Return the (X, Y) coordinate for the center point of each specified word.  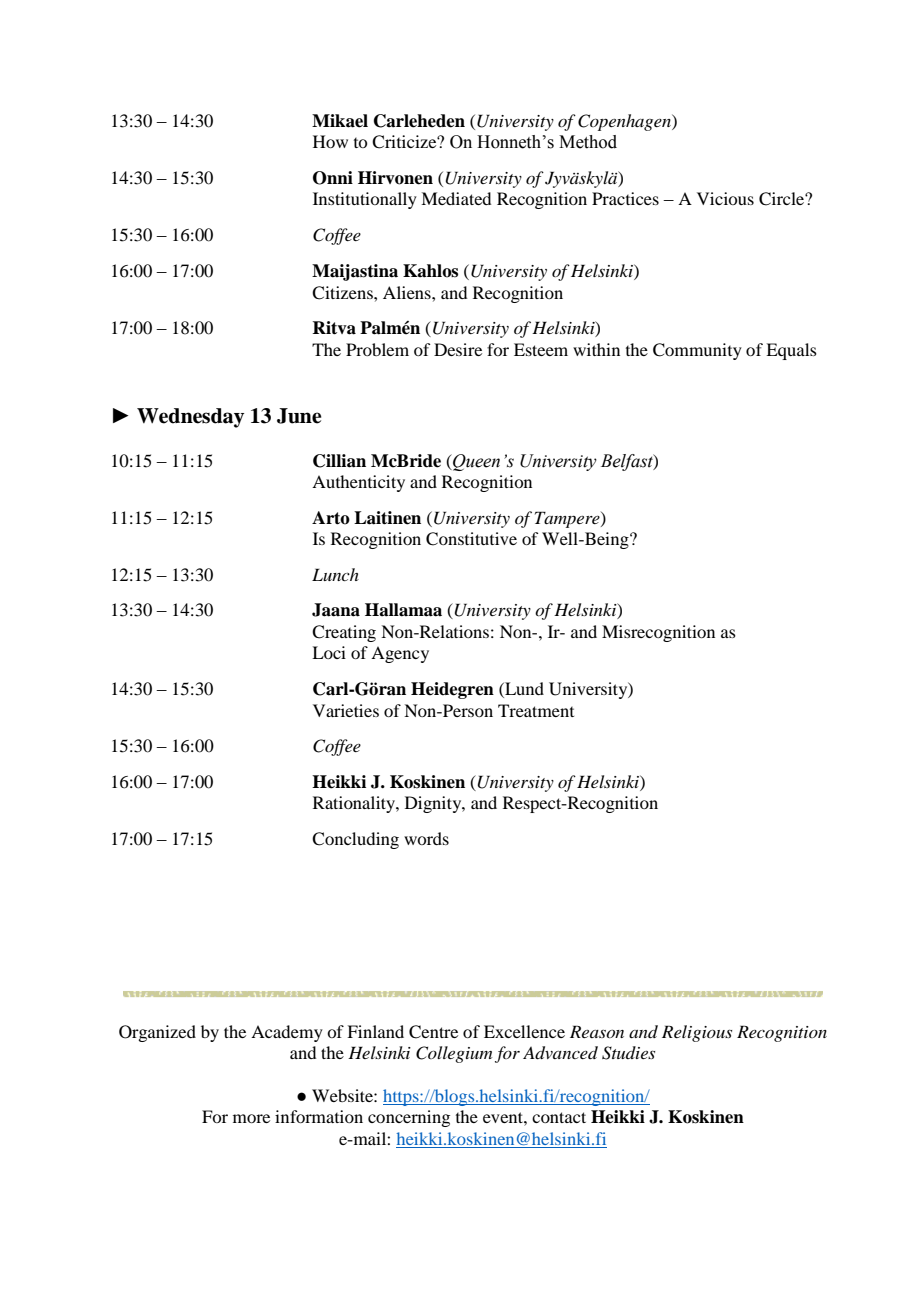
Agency (400, 654)
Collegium (454, 1054)
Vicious (725, 198)
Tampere (568, 519)
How (330, 141)
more (251, 1118)
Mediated (456, 198)
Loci (329, 652)
